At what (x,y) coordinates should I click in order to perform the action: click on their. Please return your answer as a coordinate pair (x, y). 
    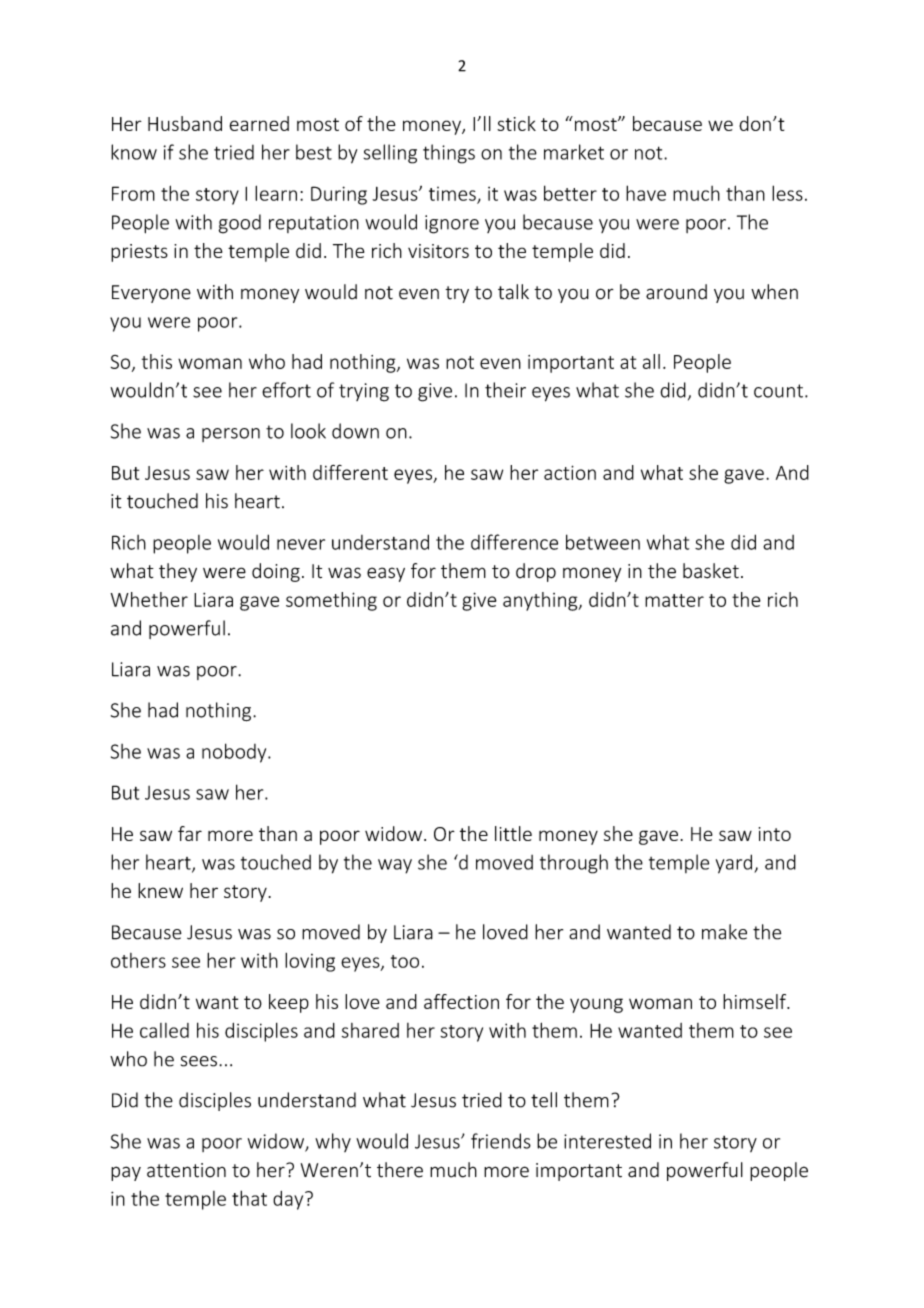
    Looking at the image, I should click on (505, 390).
